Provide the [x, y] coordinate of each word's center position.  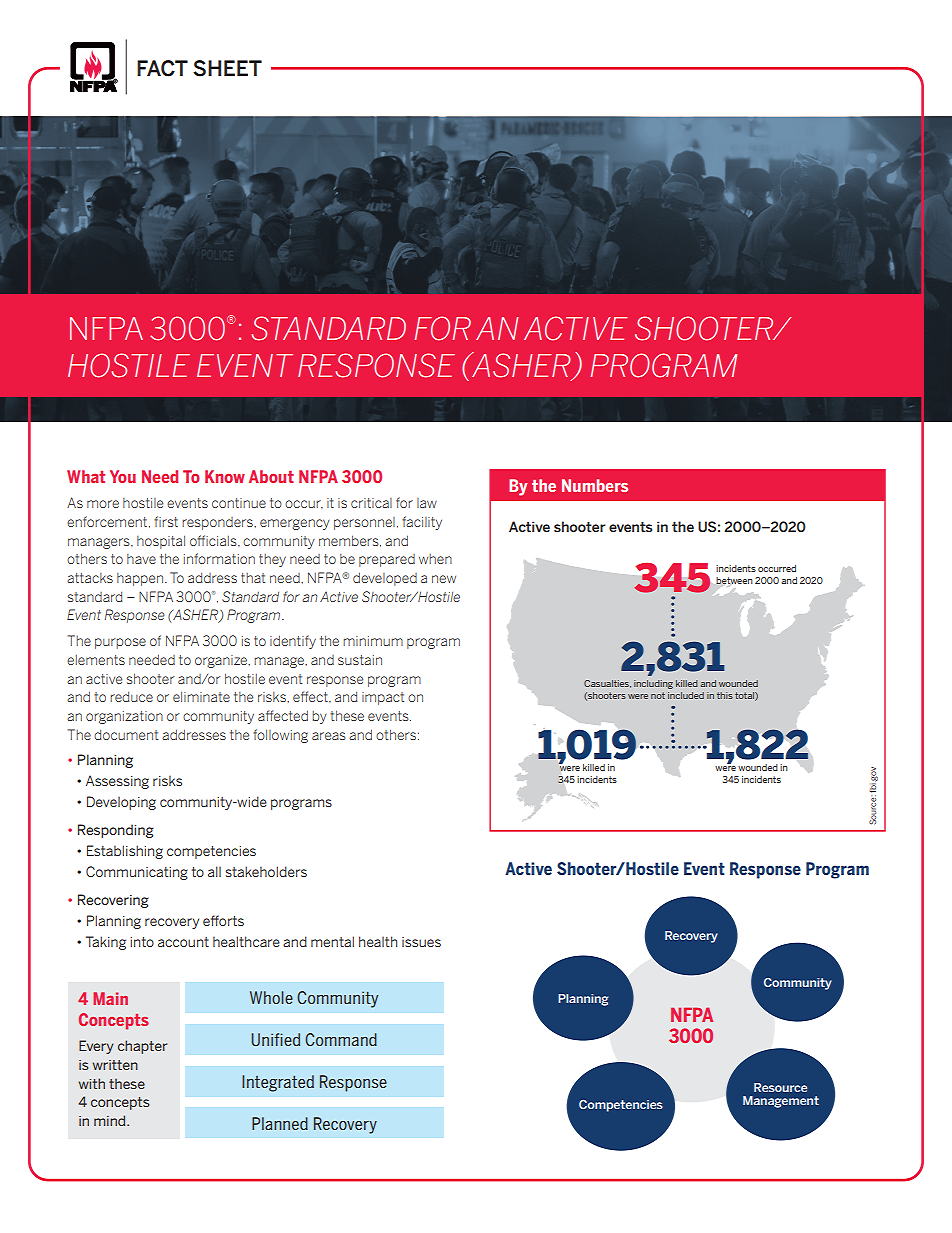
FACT [162, 68]
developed [385, 579]
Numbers [595, 485]
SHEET [227, 68]
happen [140, 579]
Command [341, 1039]
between [734, 581]
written [115, 1065]
